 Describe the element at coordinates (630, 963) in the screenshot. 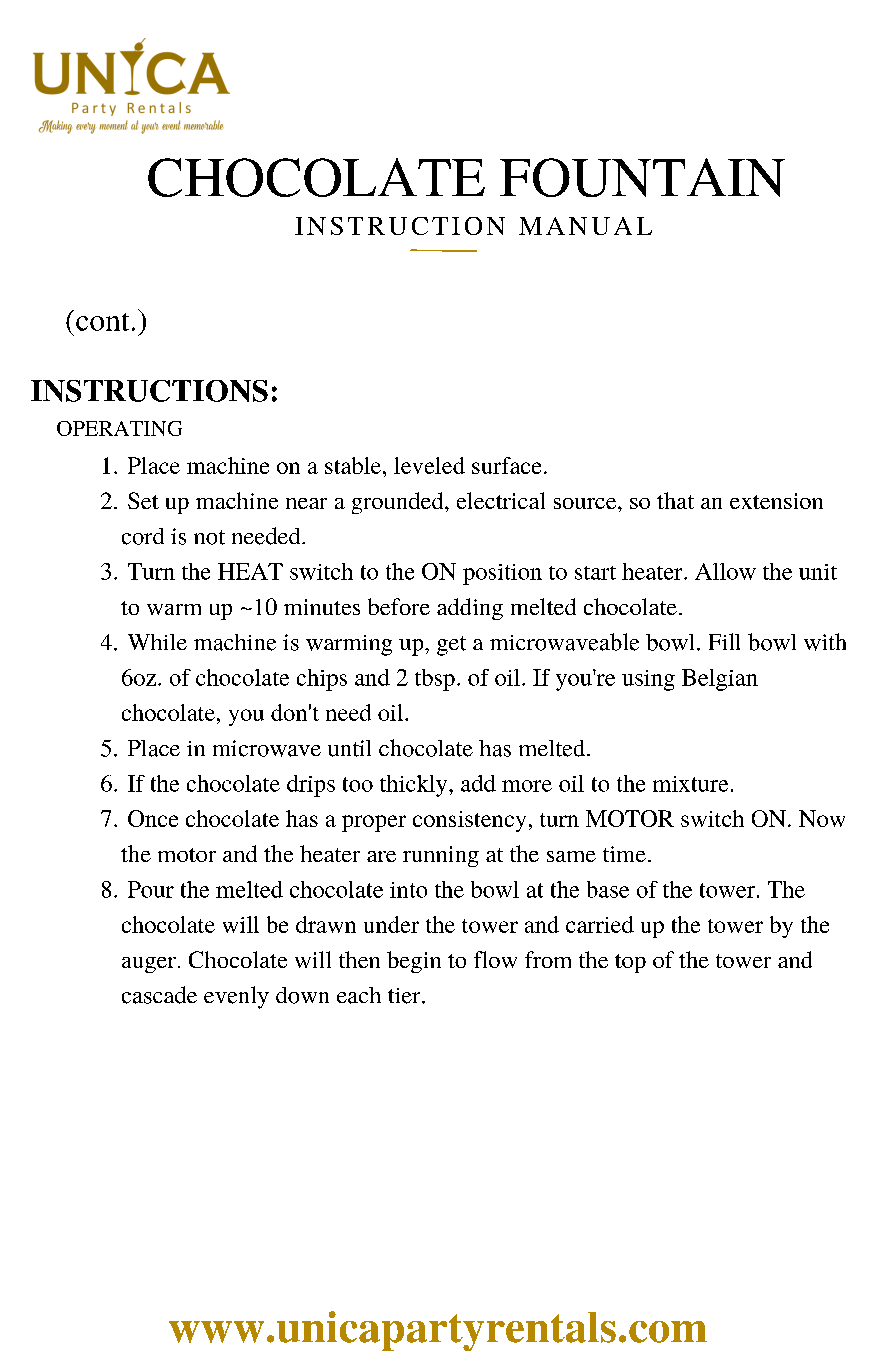

I see `top` at that location.
